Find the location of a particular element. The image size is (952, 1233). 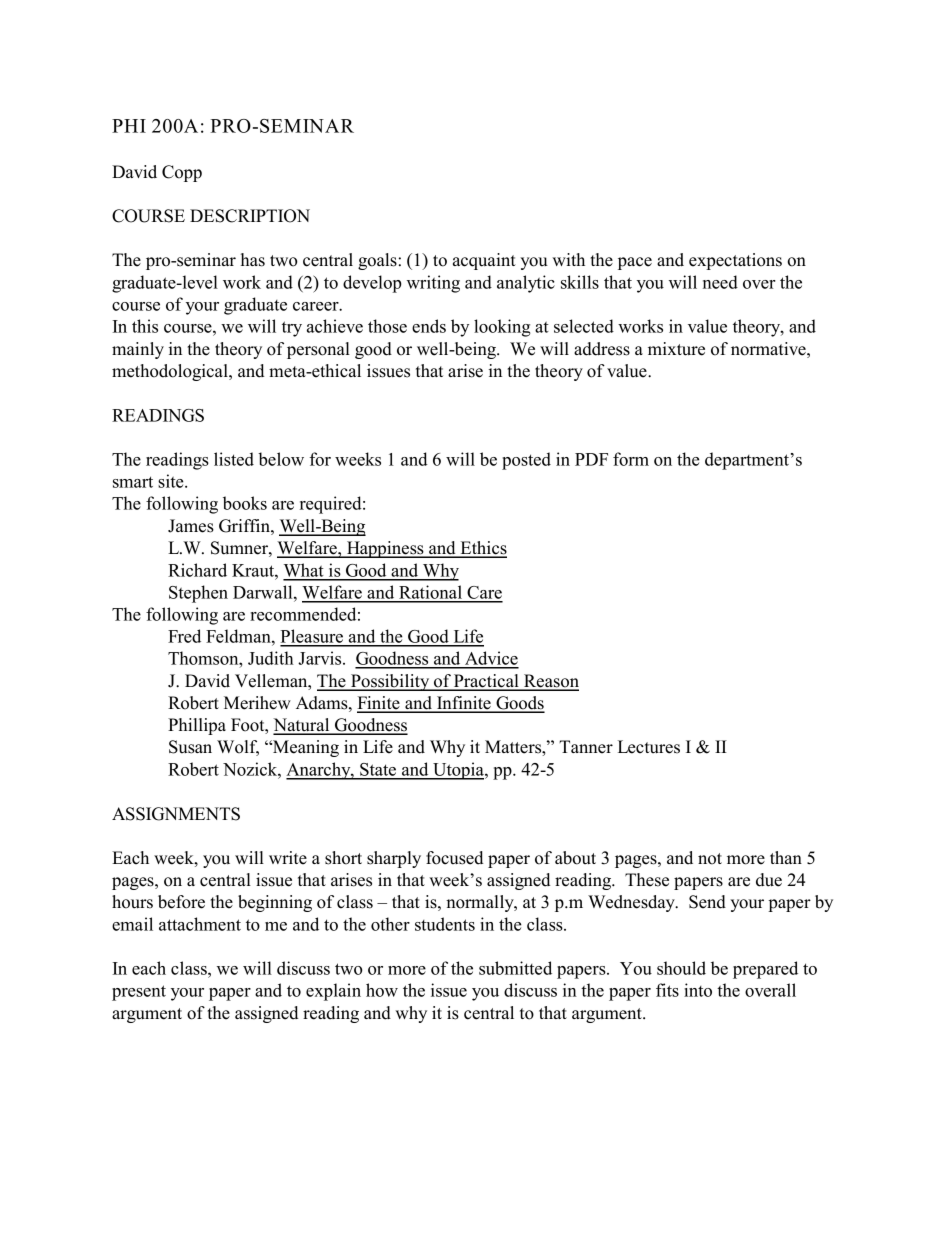

not is located at coordinates (710, 859).
